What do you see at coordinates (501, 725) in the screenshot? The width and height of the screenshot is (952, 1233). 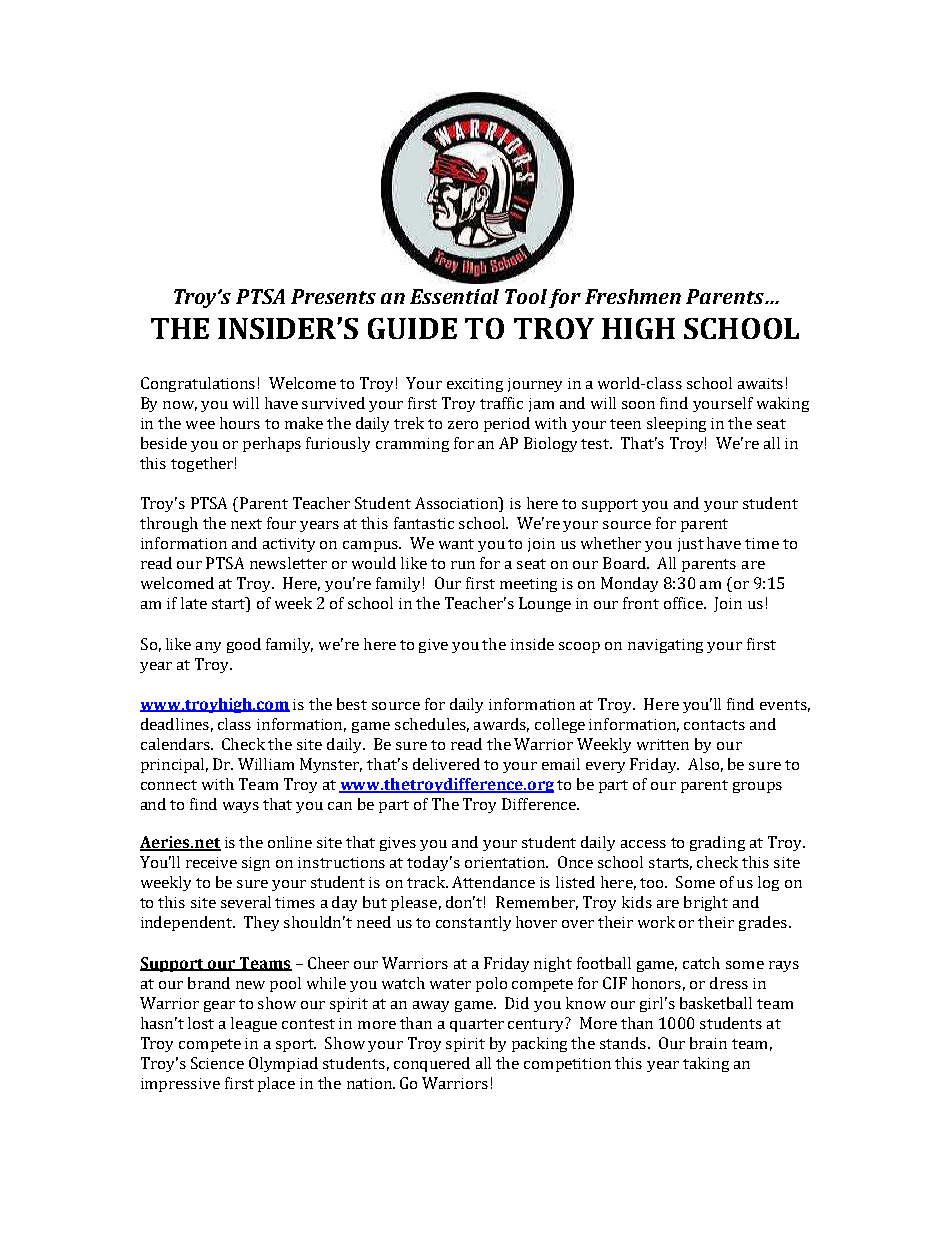 I see `awards` at bounding box center [501, 725].
